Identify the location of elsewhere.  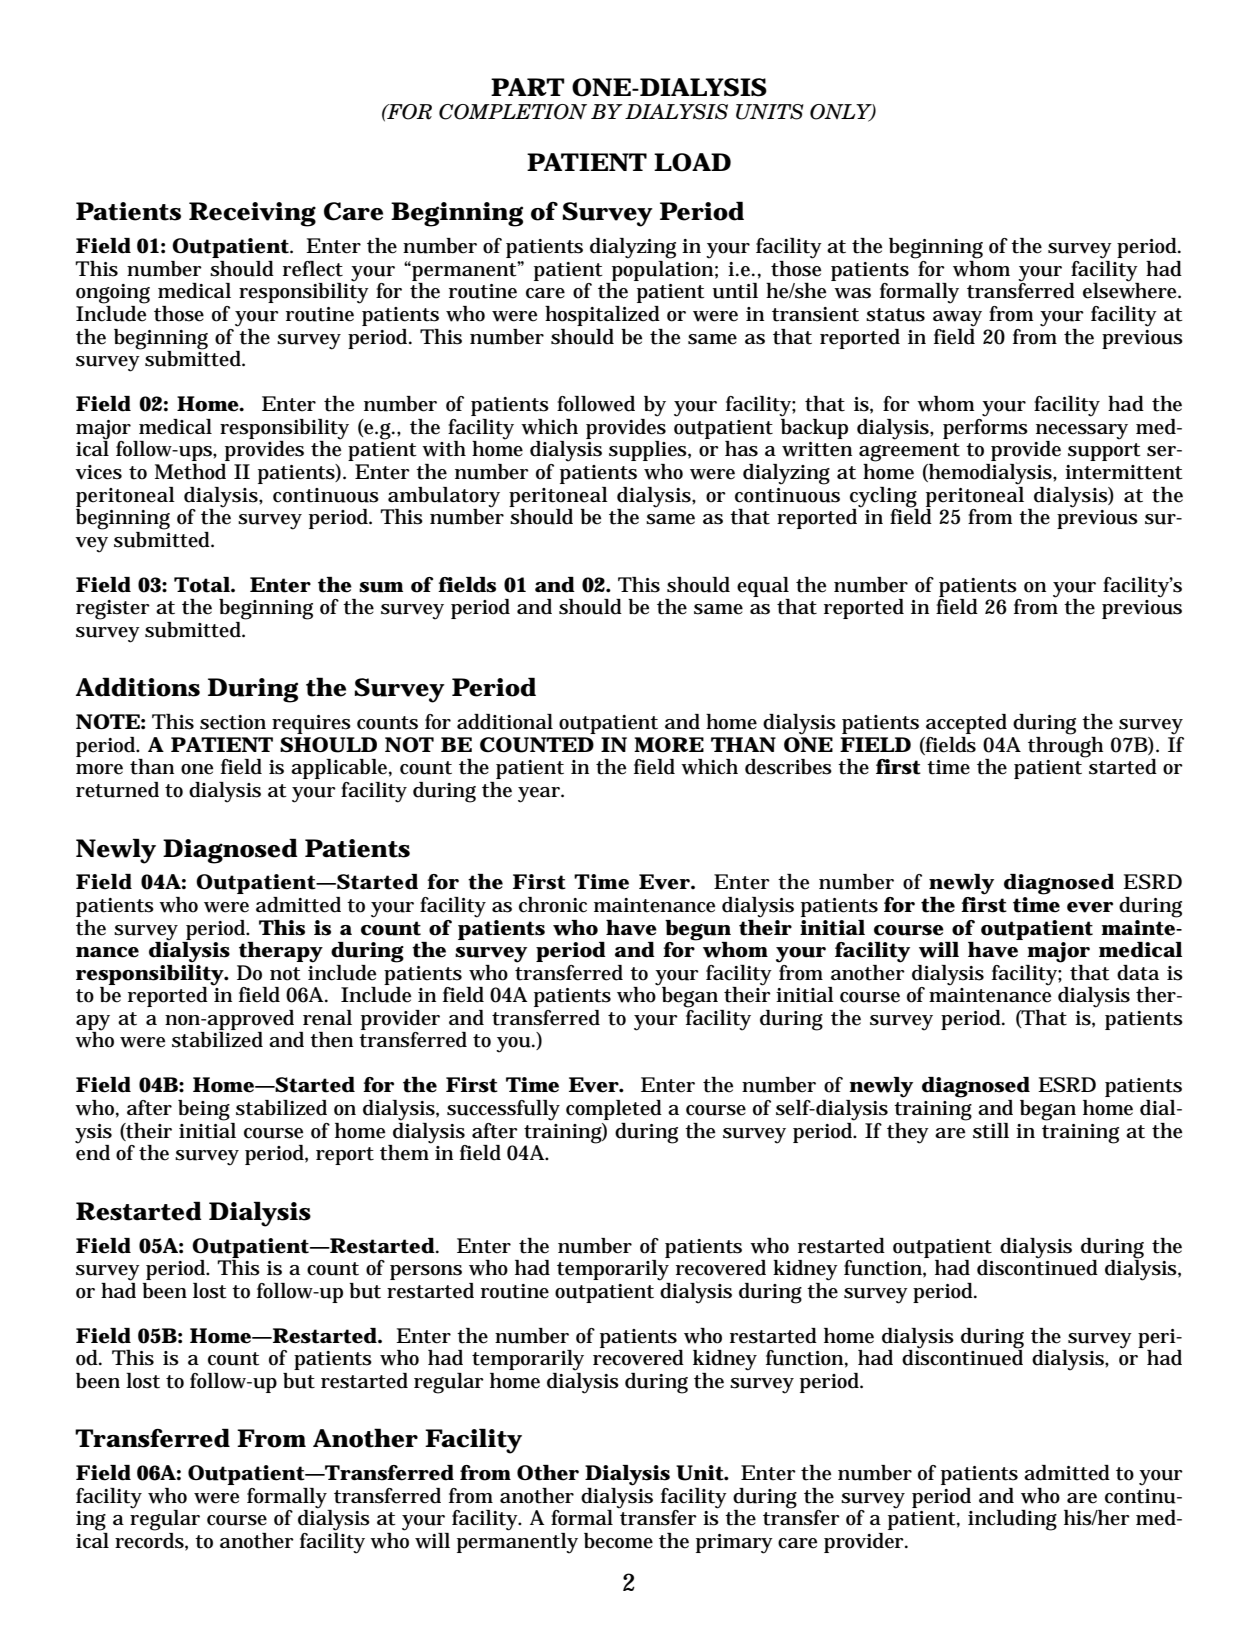
(1131, 290).
